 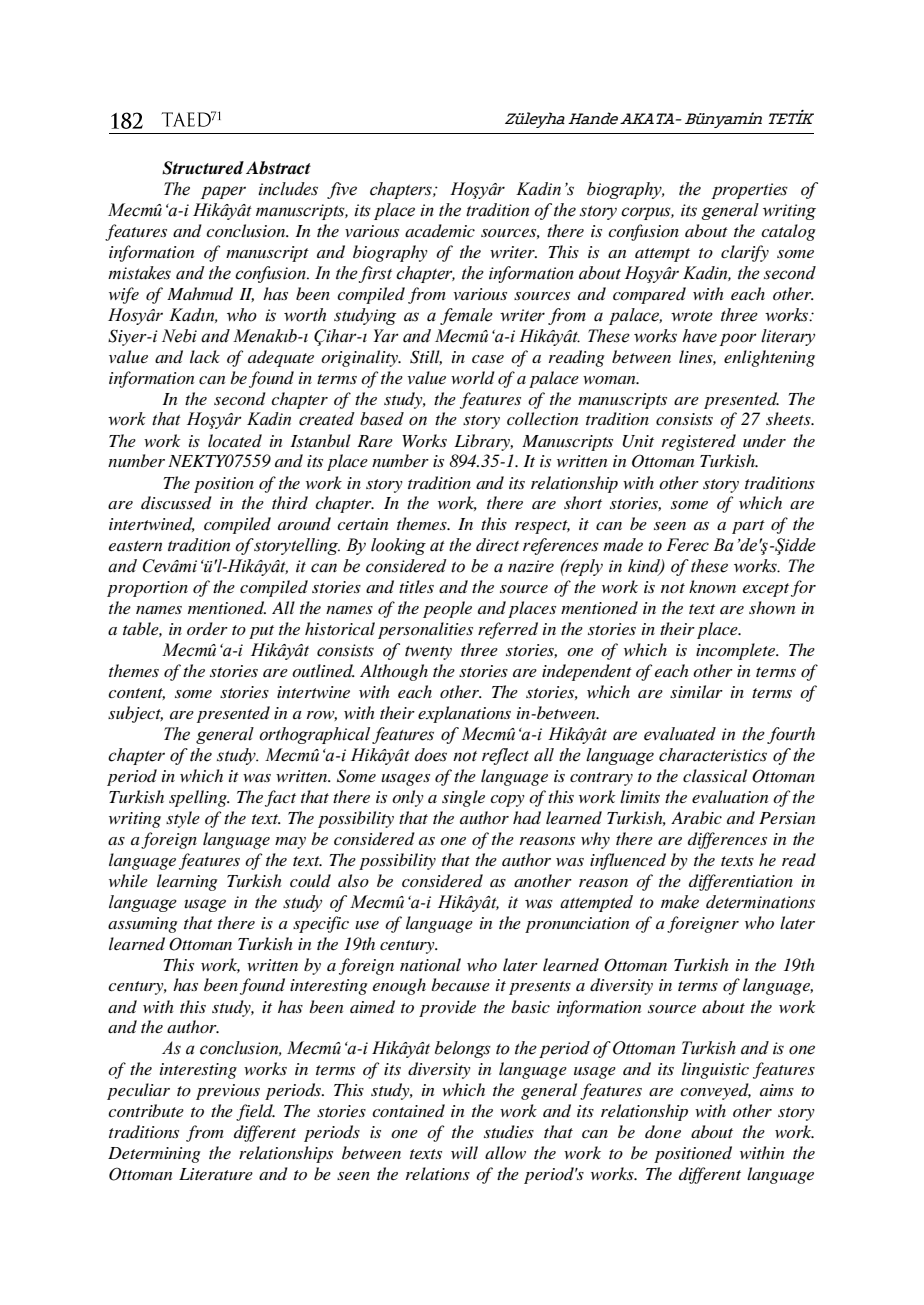 I want to click on academic, so click(x=440, y=230).
